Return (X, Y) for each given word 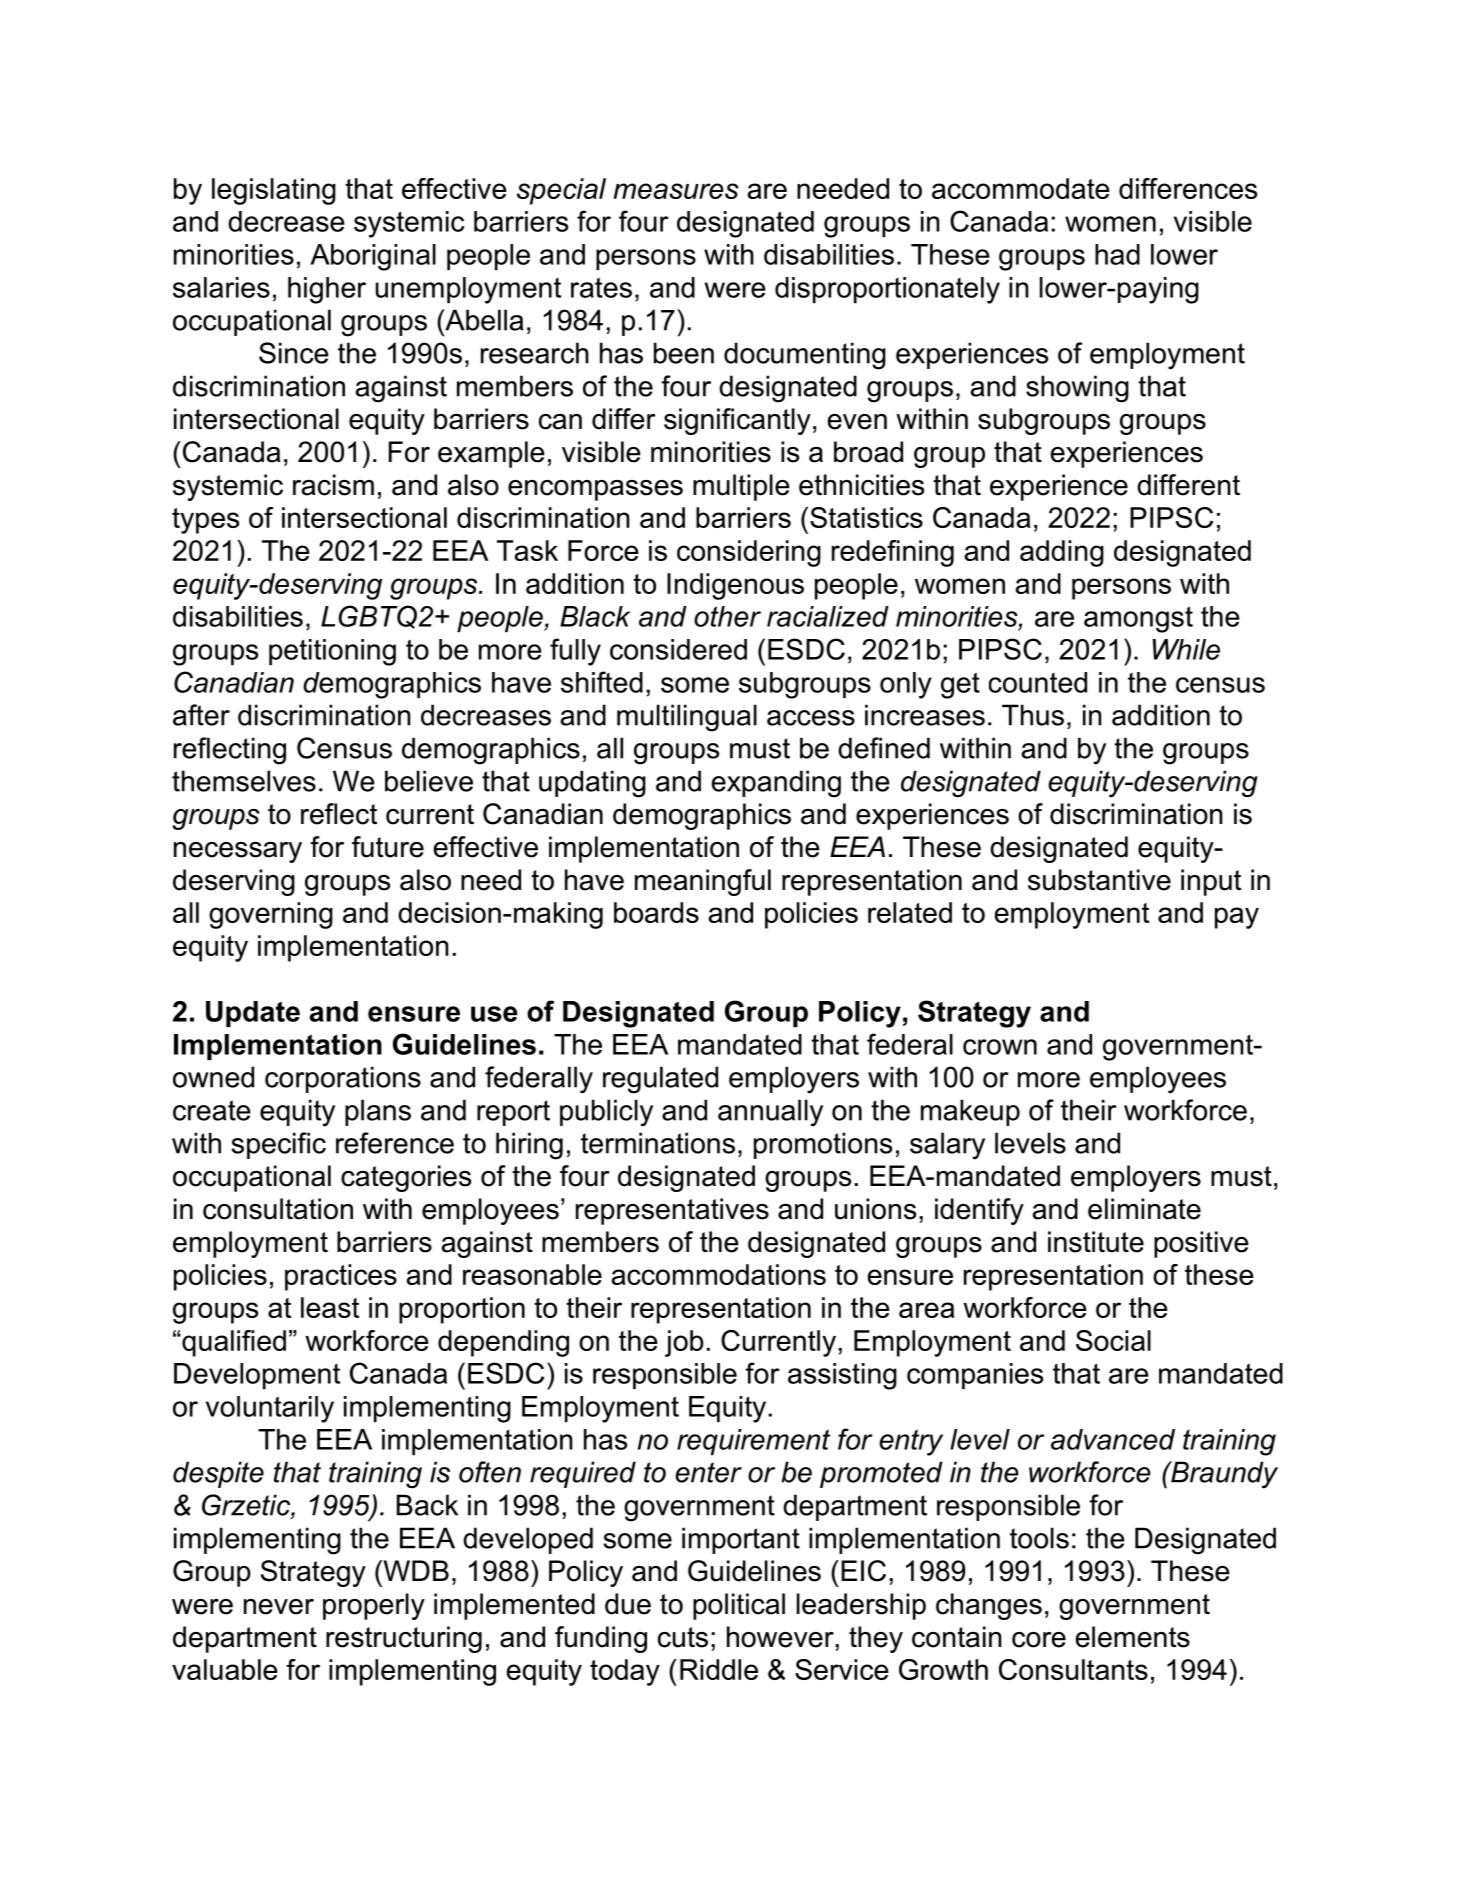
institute (1096, 1242)
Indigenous (735, 586)
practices (341, 1277)
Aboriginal (373, 257)
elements (1133, 1637)
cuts (683, 1637)
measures (676, 191)
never (279, 1607)
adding (1062, 553)
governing (271, 915)
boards (656, 912)
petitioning (332, 652)
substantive (1099, 880)
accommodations (719, 1274)
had (1117, 254)
